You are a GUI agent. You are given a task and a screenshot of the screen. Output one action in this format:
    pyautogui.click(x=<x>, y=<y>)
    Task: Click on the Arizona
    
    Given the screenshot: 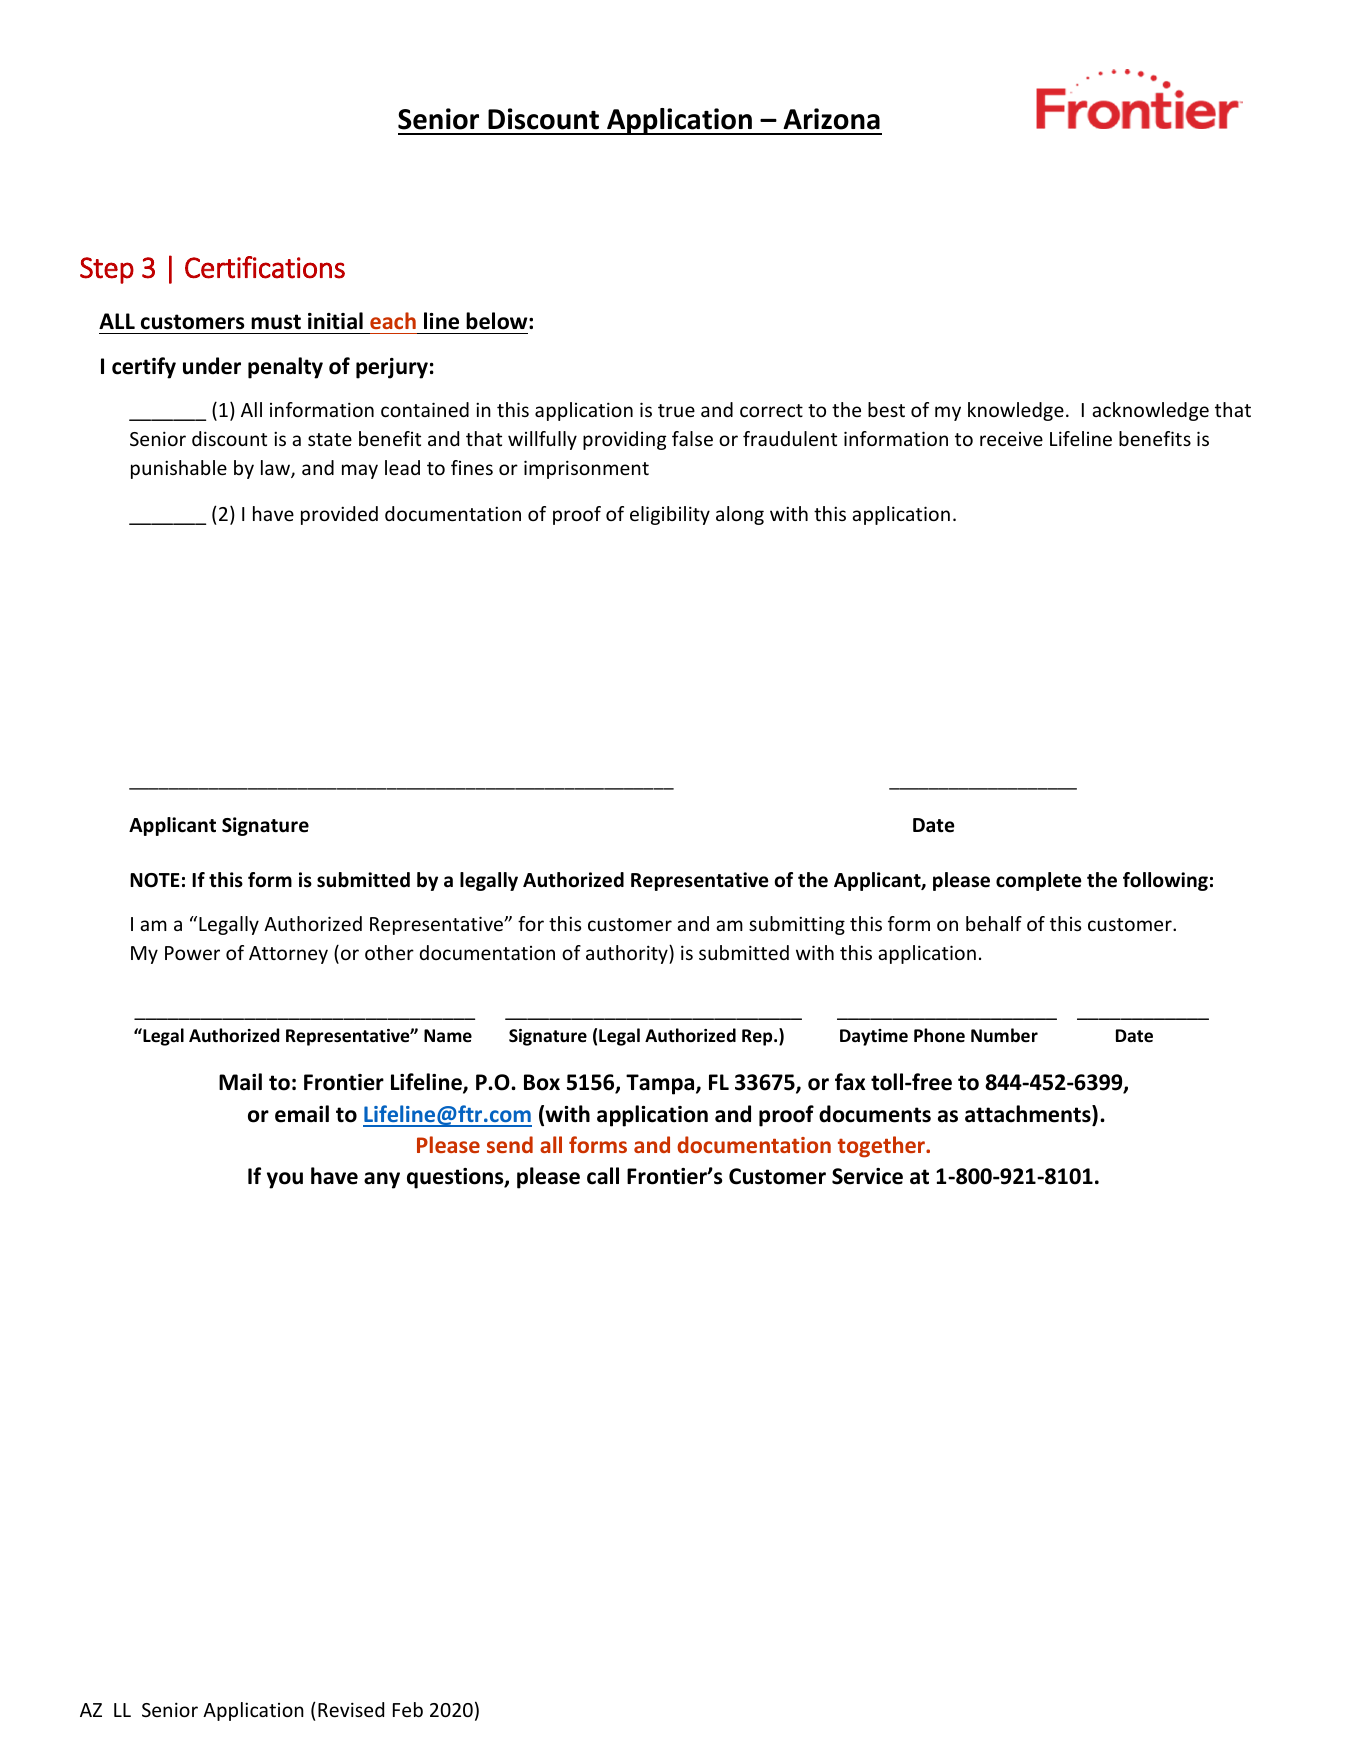 What is the action you would take?
    pyautogui.click(x=831, y=119)
